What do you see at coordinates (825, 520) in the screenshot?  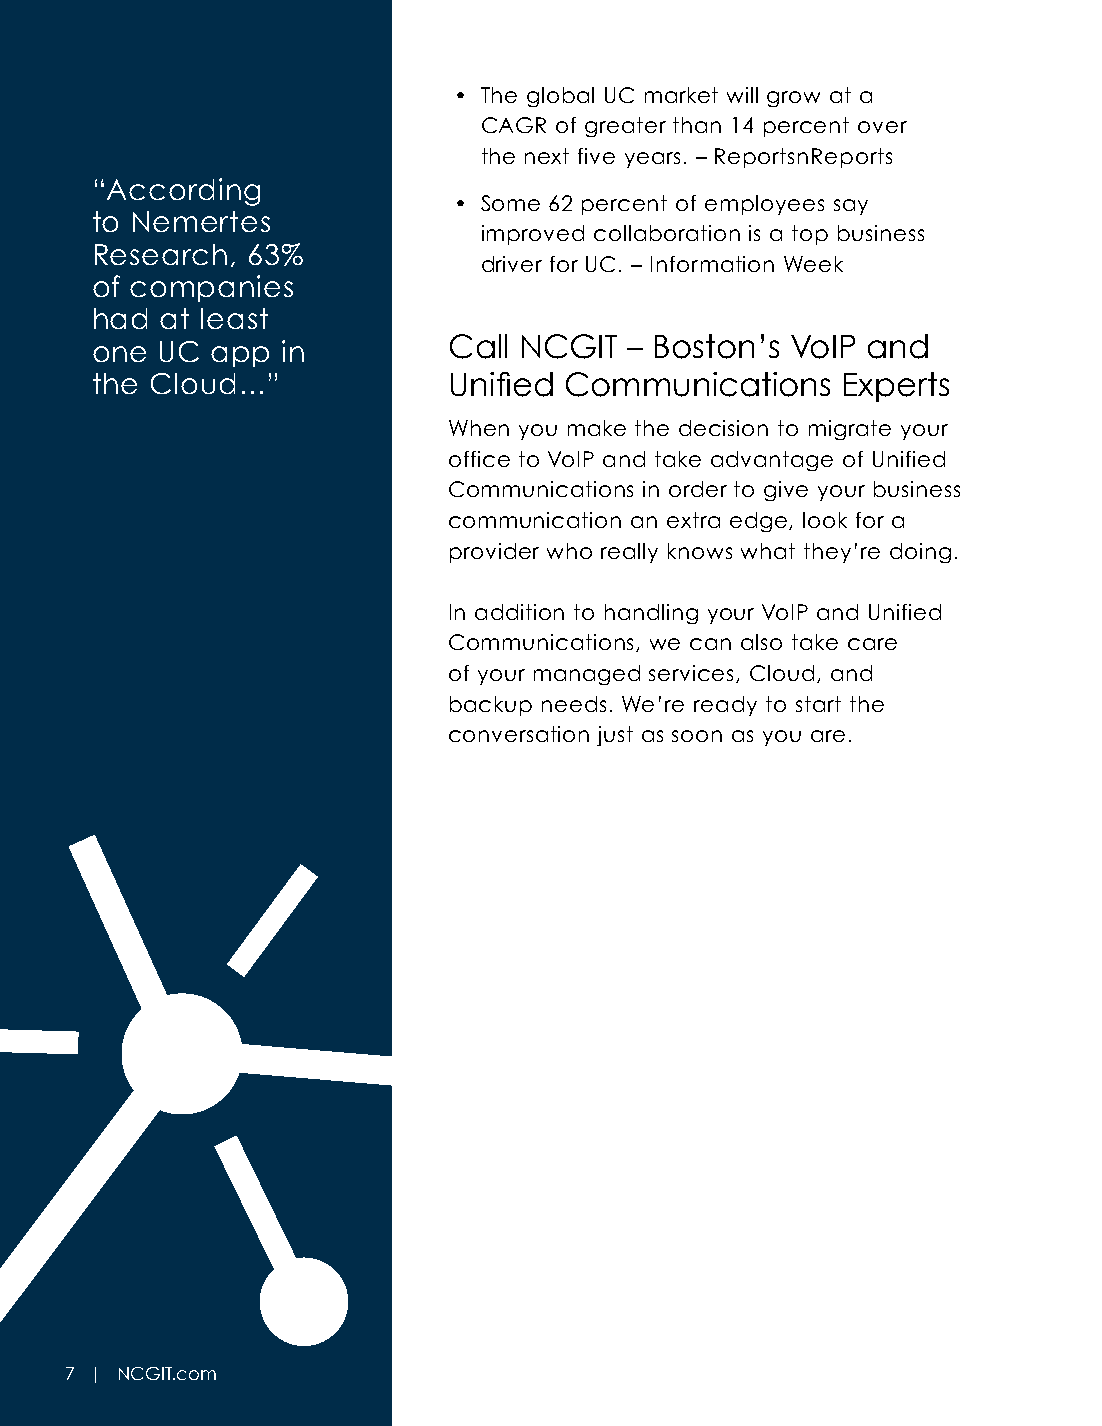 I see `look` at bounding box center [825, 520].
